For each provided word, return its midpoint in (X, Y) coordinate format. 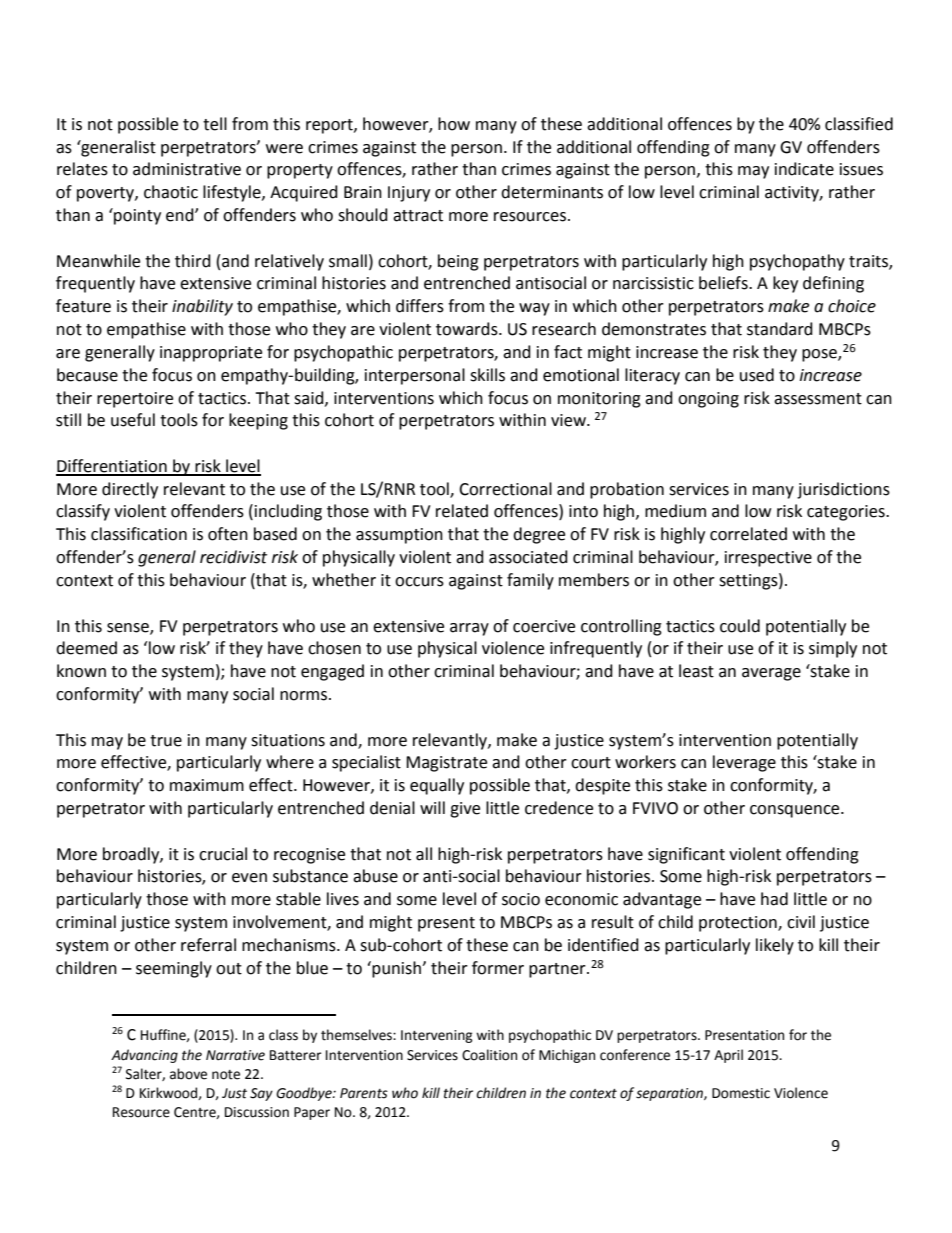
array (469, 629)
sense (129, 628)
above (188, 1074)
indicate (804, 169)
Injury (409, 194)
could (740, 626)
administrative (187, 169)
